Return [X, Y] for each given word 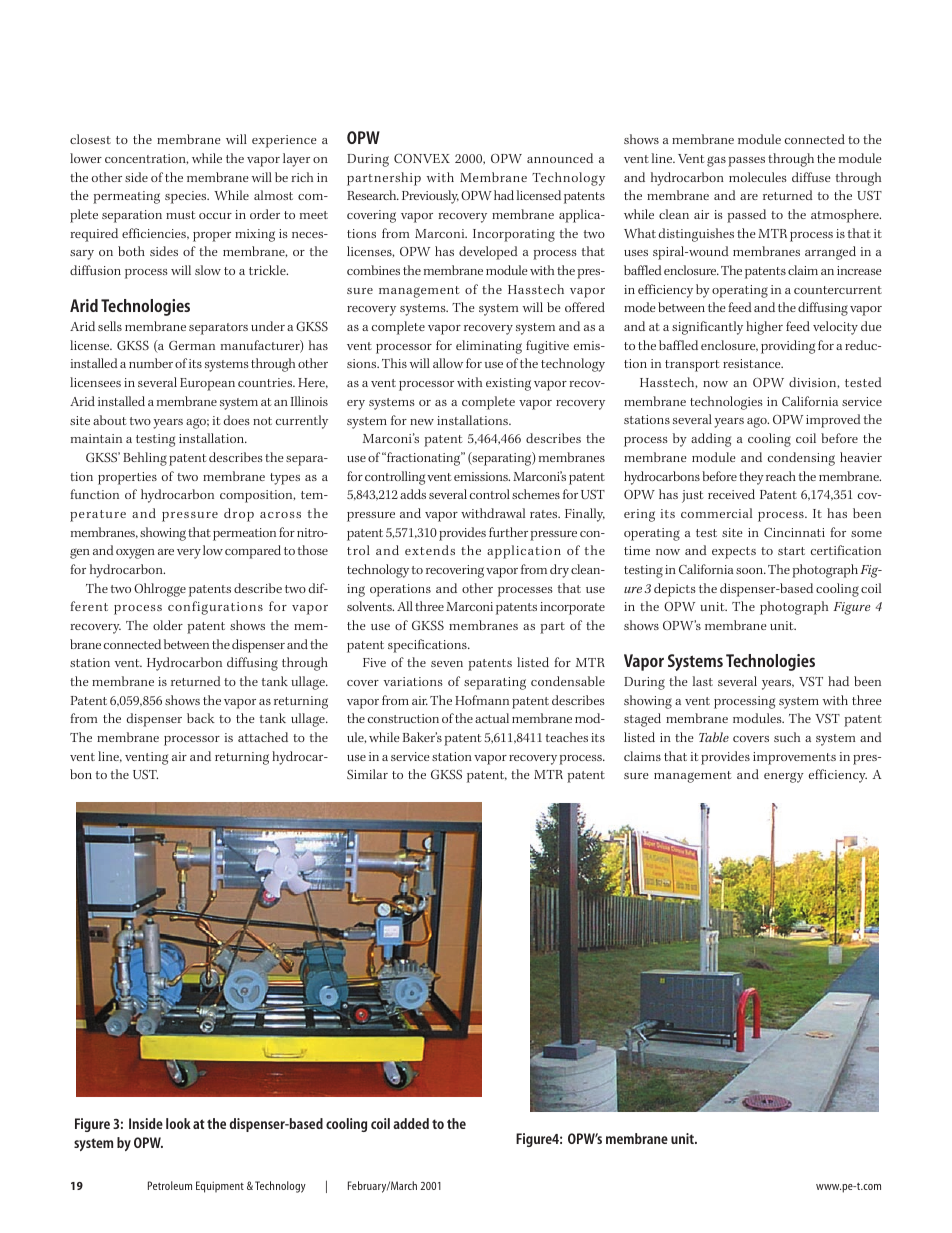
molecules [758, 177]
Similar [367, 774]
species [187, 197]
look [178, 1123]
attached [263, 737]
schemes [536, 494]
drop [239, 515]
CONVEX [422, 158]
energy [784, 777]
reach [781, 476]
